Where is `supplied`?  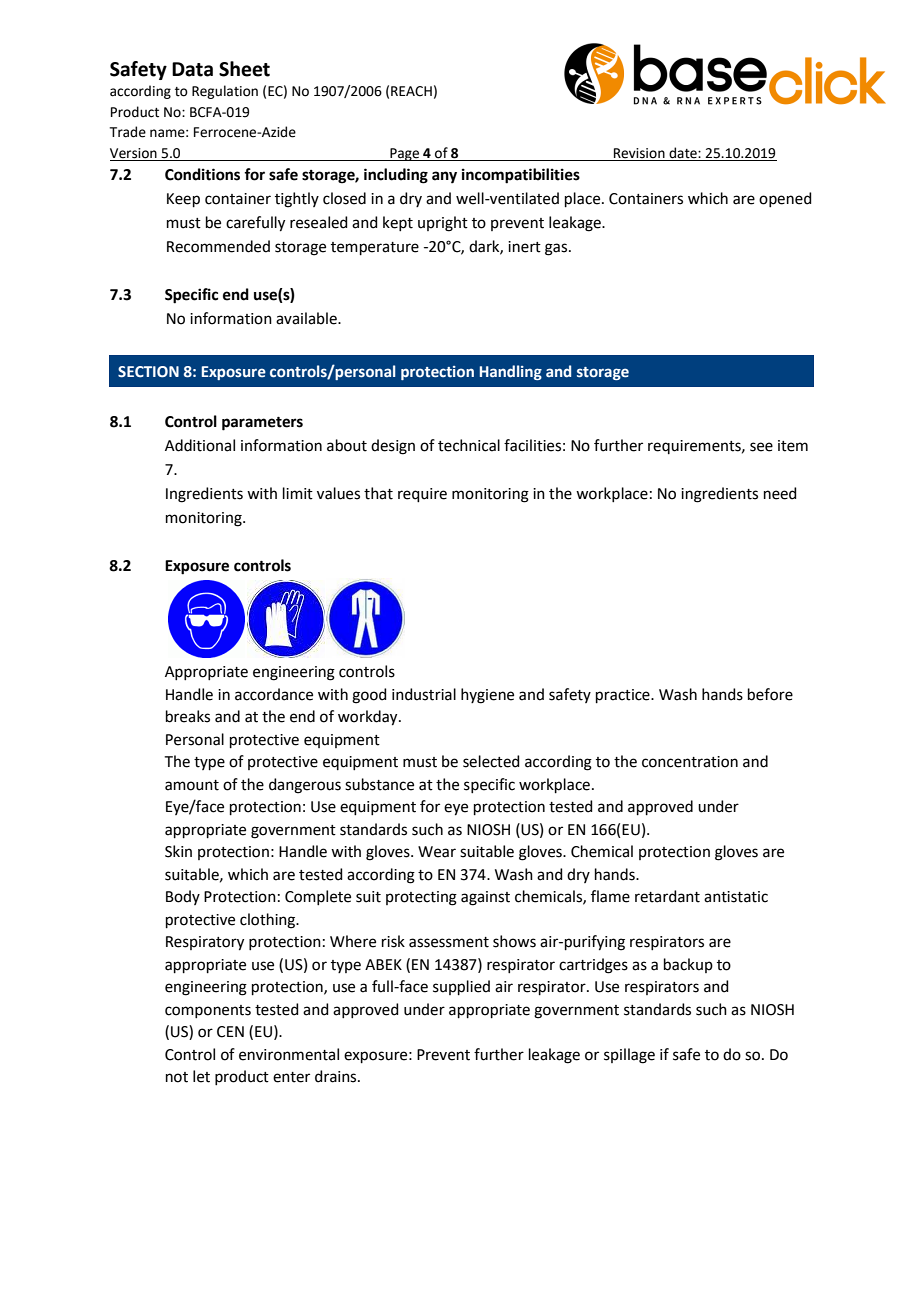
supplied is located at coordinates (461, 987).
